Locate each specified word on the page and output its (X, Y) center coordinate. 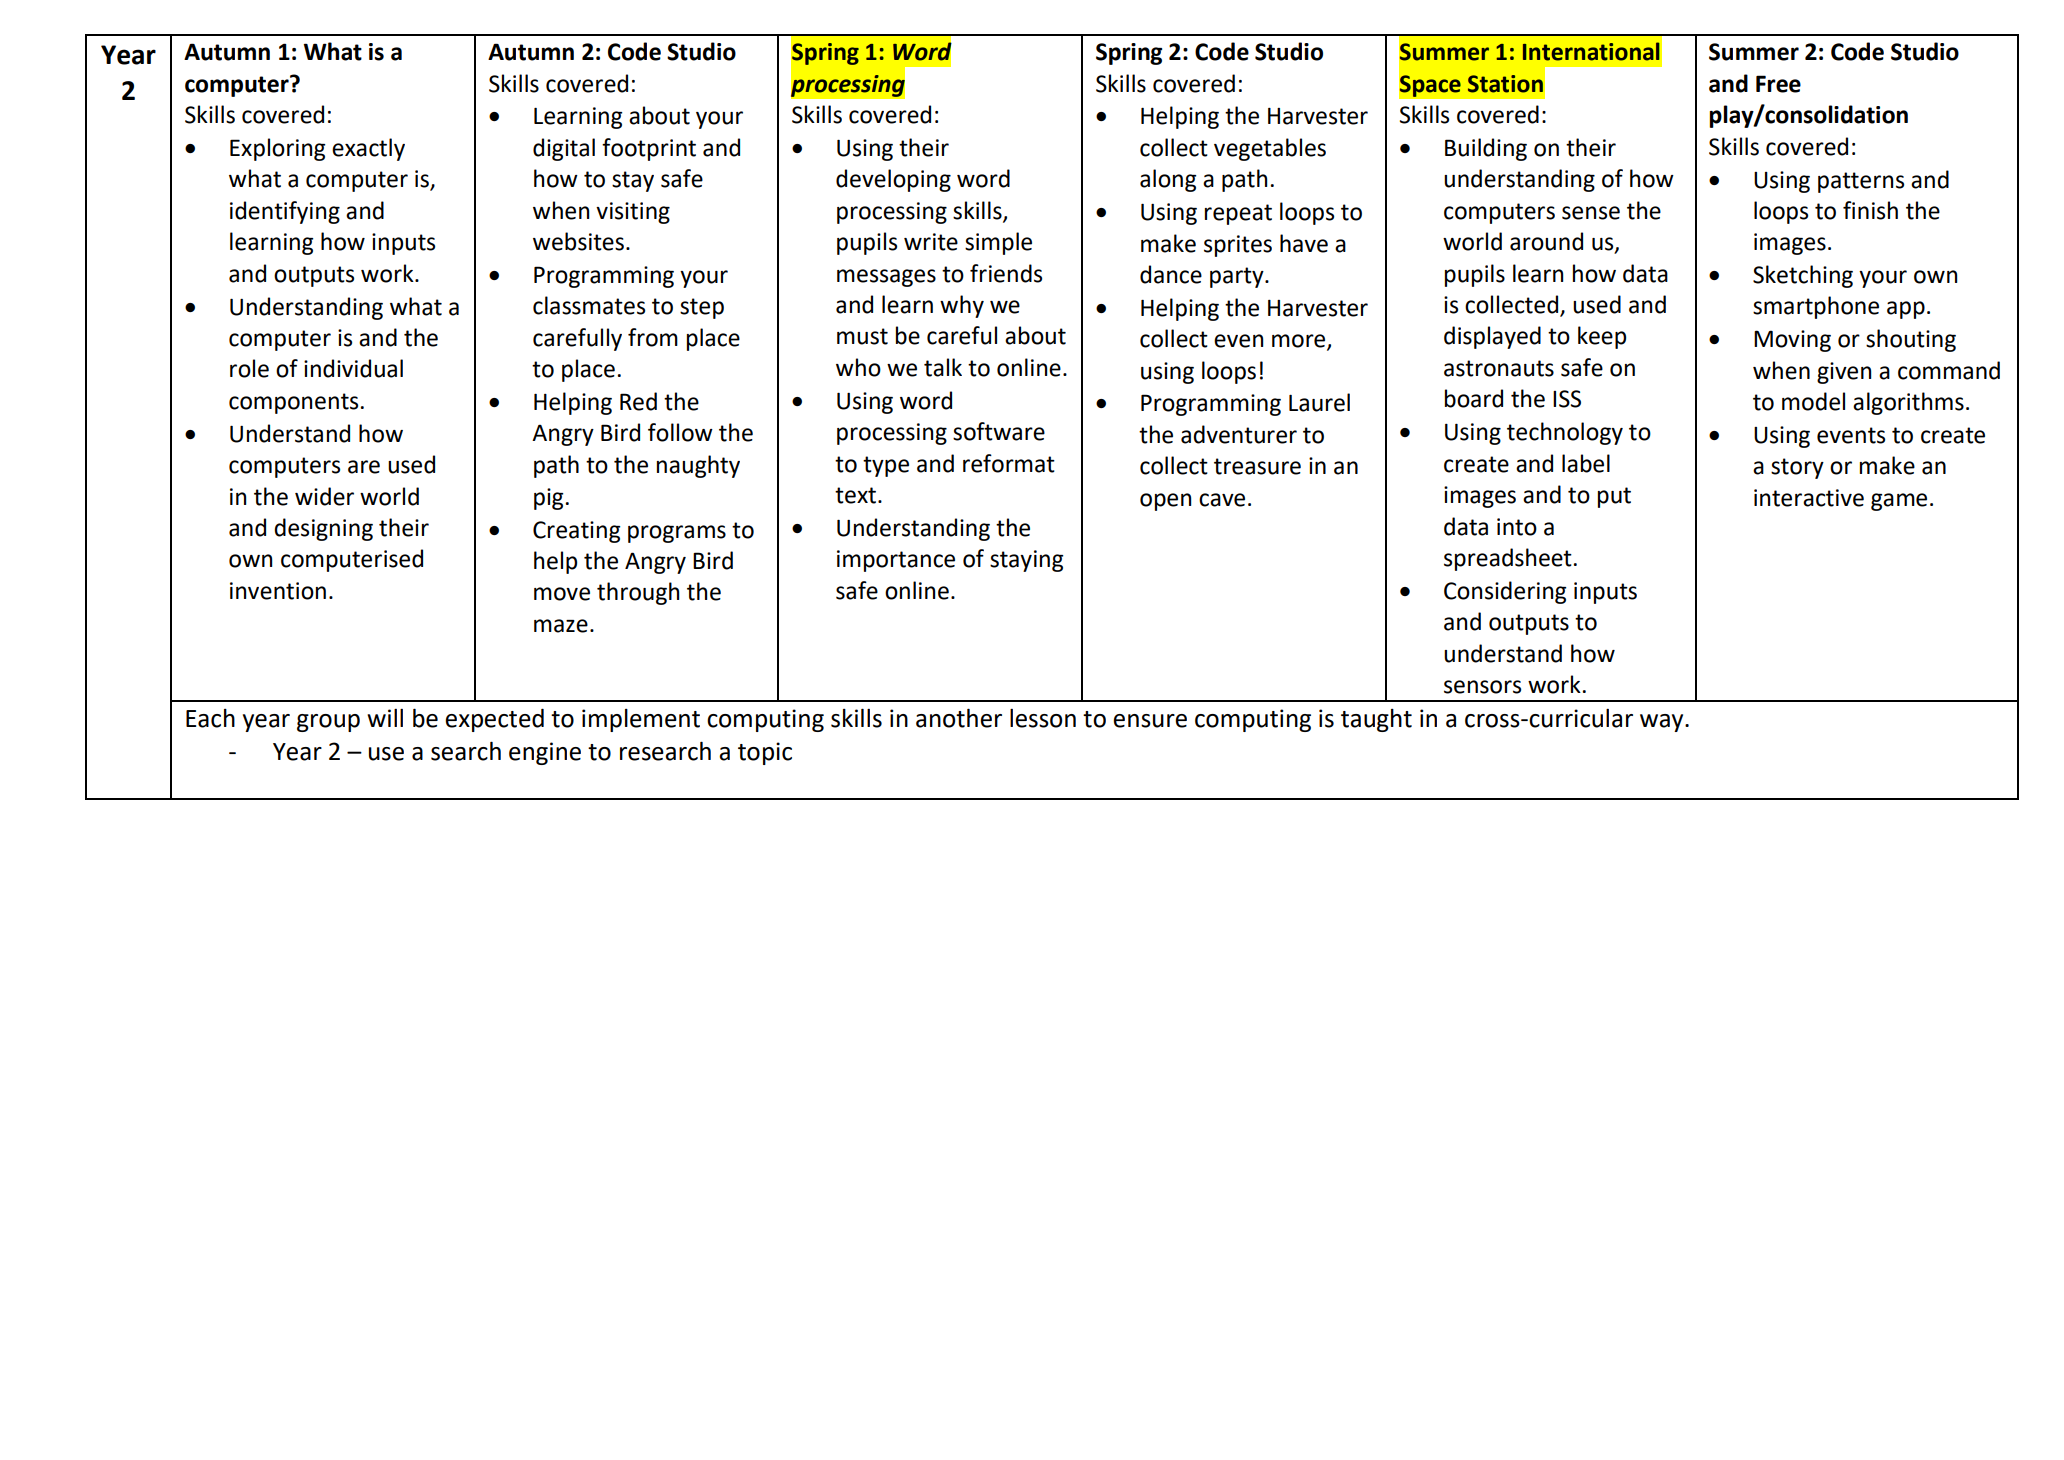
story (1797, 468)
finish (1870, 210)
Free (1778, 84)
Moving (1792, 341)
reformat (1009, 463)
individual (353, 368)
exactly (368, 149)
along (1168, 180)
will (385, 718)
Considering (1505, 592)
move (562, 594)
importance (896, 561)
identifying (285, 212)
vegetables (1270, 149)
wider (324, 496)
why (962, 306)
